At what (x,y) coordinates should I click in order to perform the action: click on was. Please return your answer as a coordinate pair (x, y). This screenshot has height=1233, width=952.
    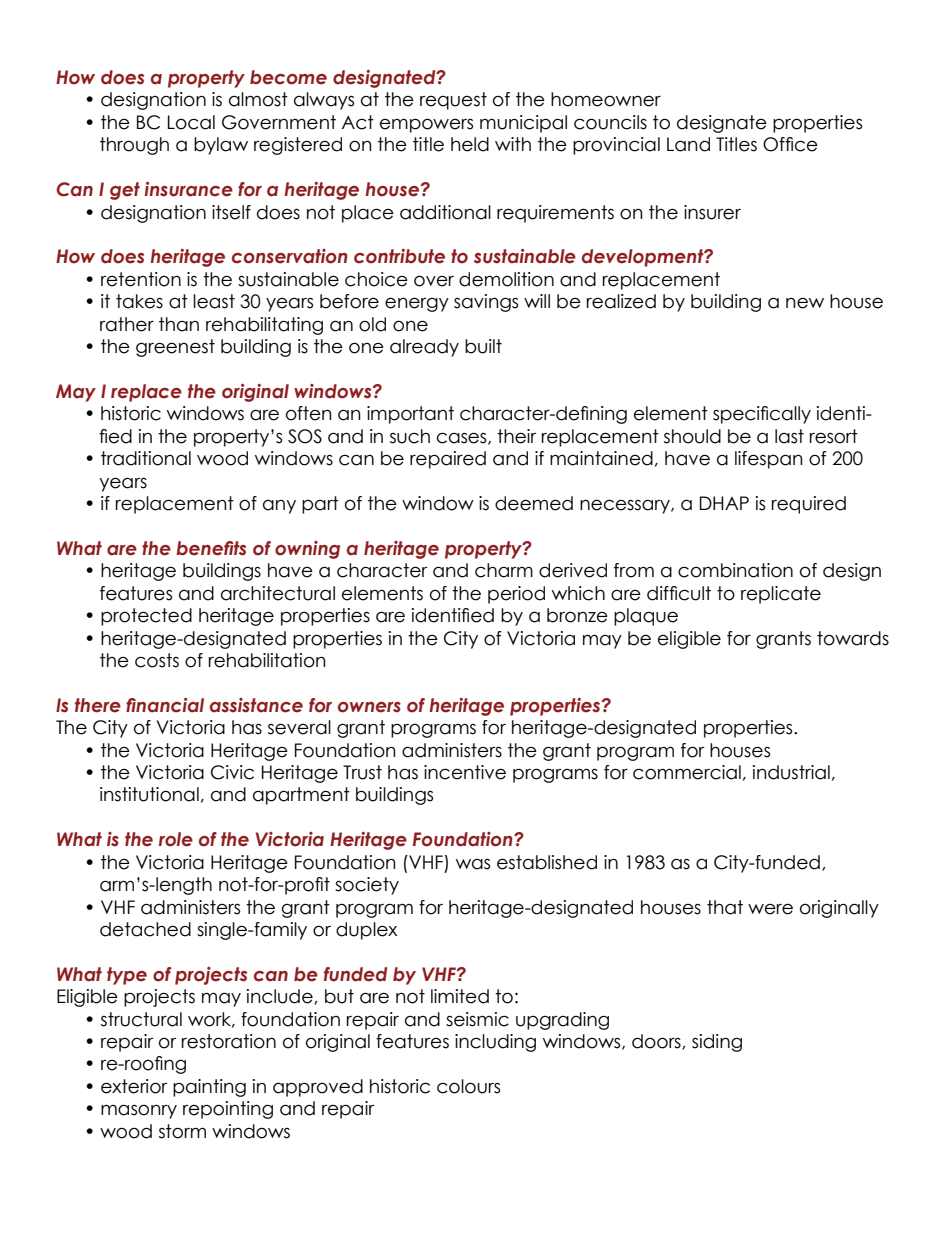
    Looking at the image, I should click on (473, 864).
